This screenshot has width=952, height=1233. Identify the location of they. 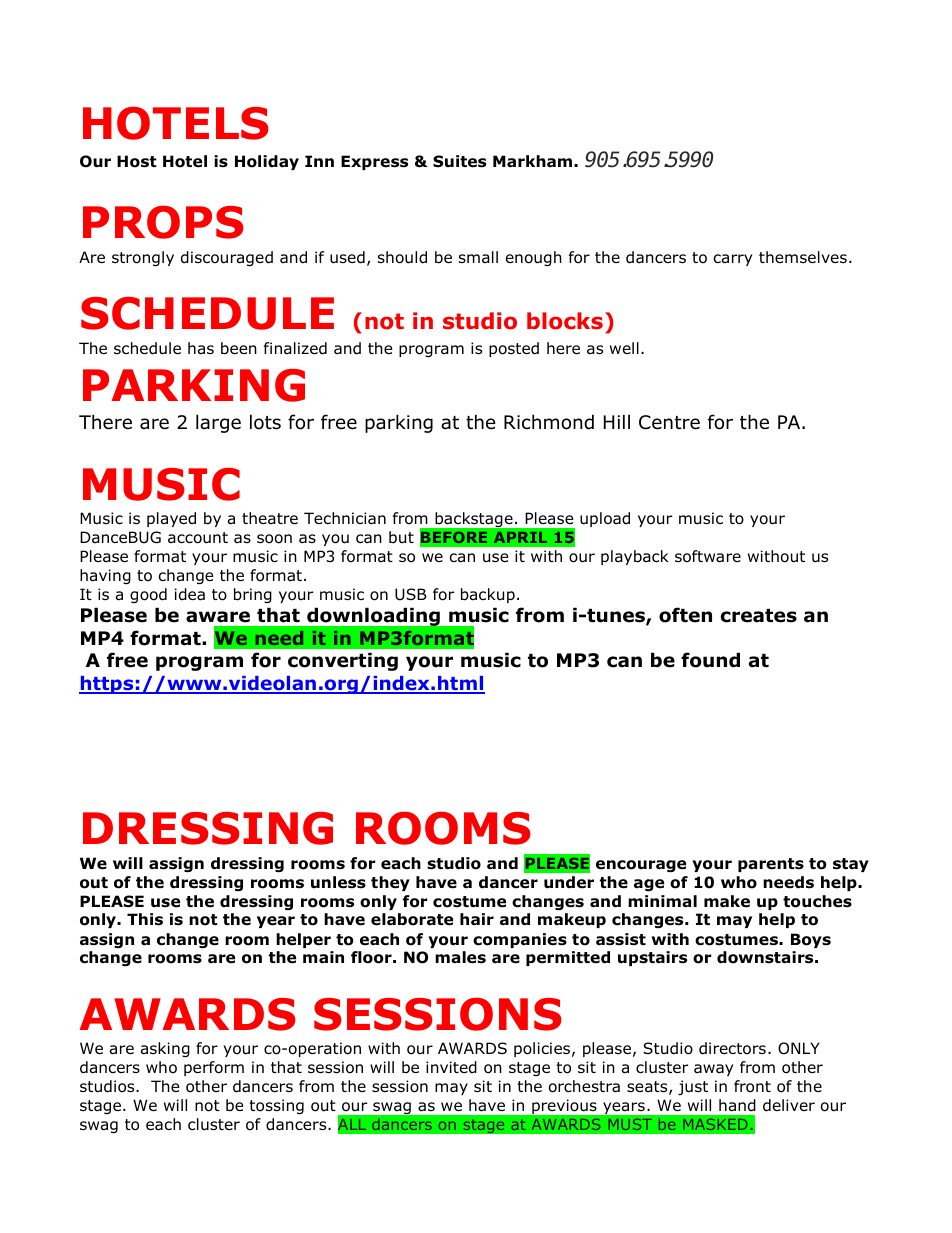
(390, 883).
